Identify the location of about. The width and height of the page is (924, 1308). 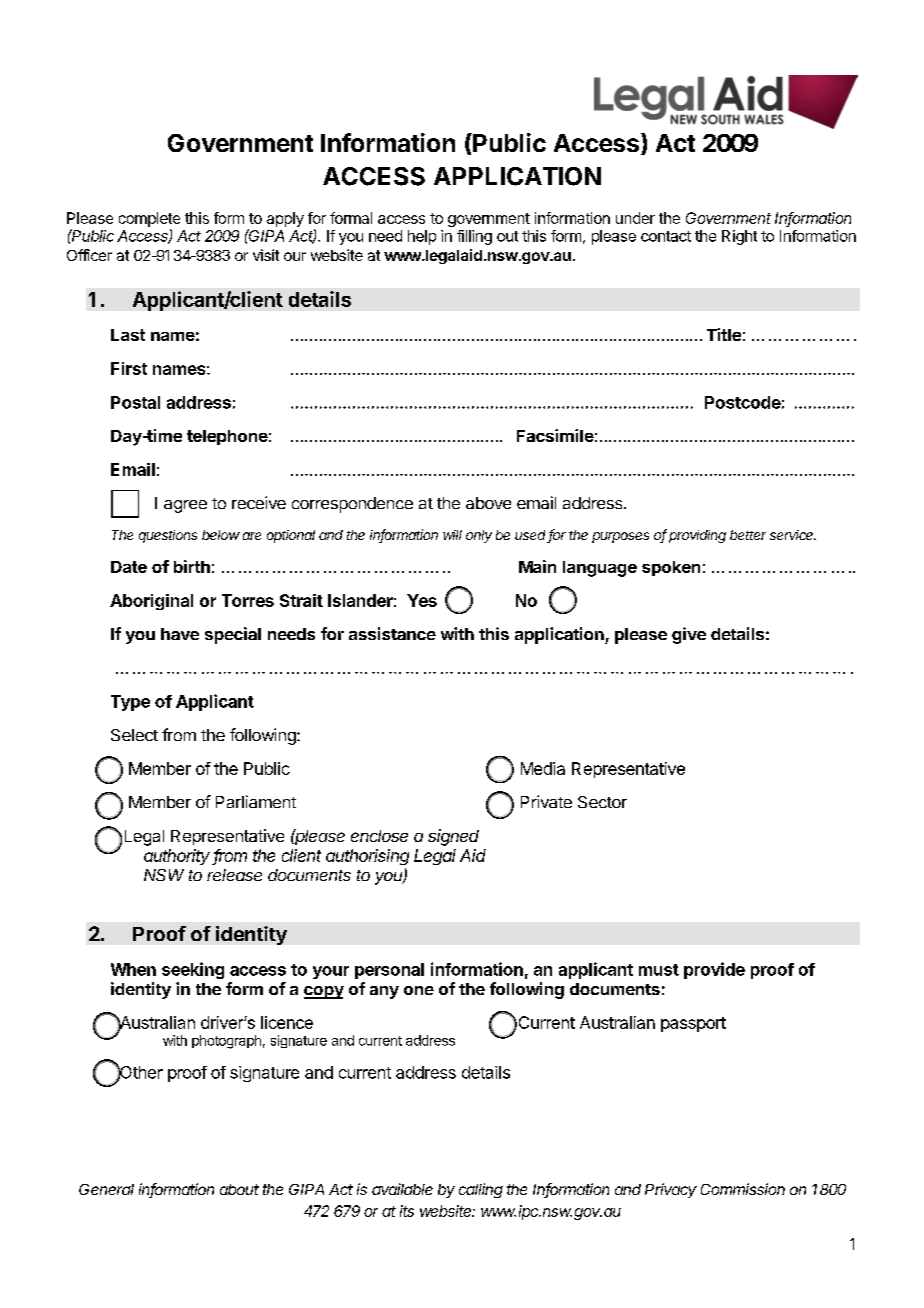
(239, 1189).
